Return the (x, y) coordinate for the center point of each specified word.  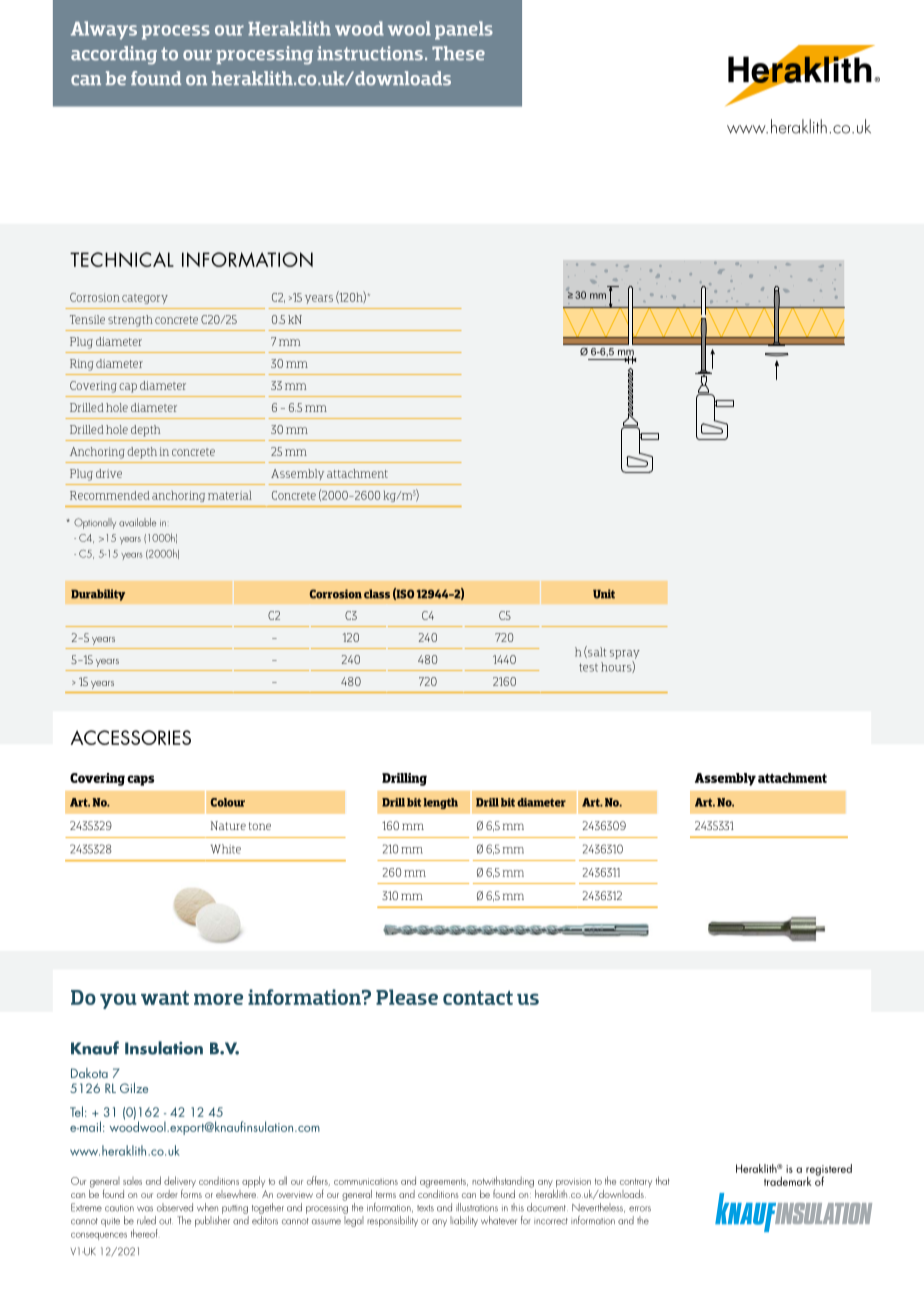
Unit (604, 594)
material (230, 495)
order (167, 1194)
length (441, 803)
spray (625, 654)
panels (464, 30)
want (165, 998)
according (114, 55)
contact (478, 998)
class (377, 594)
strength (130, 321)
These (458, 53)
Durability (98, 595)
